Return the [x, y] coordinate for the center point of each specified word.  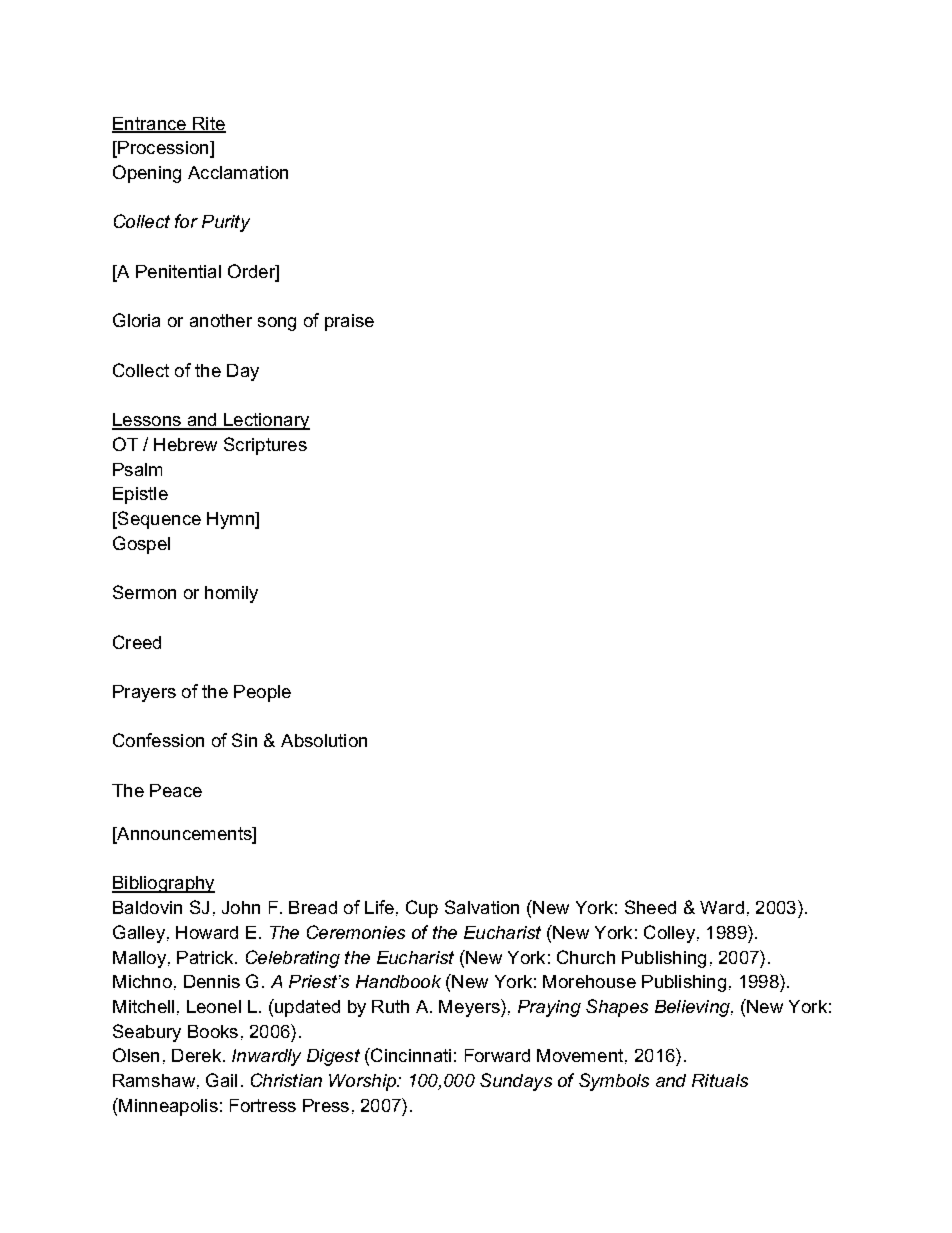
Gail [221, 1080]
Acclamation [238, 172]
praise [349, 322]
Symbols [614, 1082]
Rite [208, 124]
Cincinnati [410, 1055]
